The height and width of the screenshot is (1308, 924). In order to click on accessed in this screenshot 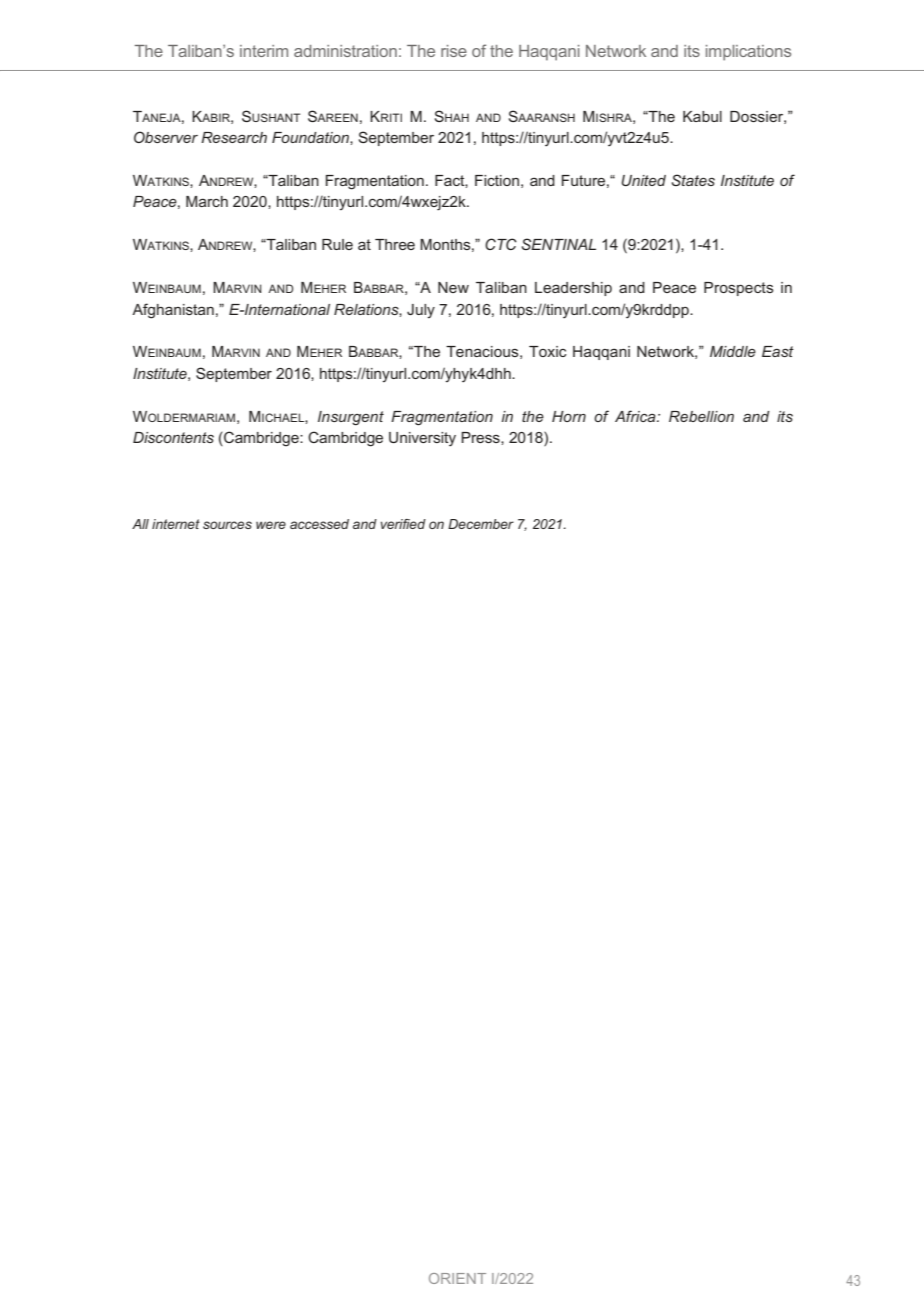, I will do `click(319, 524)`.
